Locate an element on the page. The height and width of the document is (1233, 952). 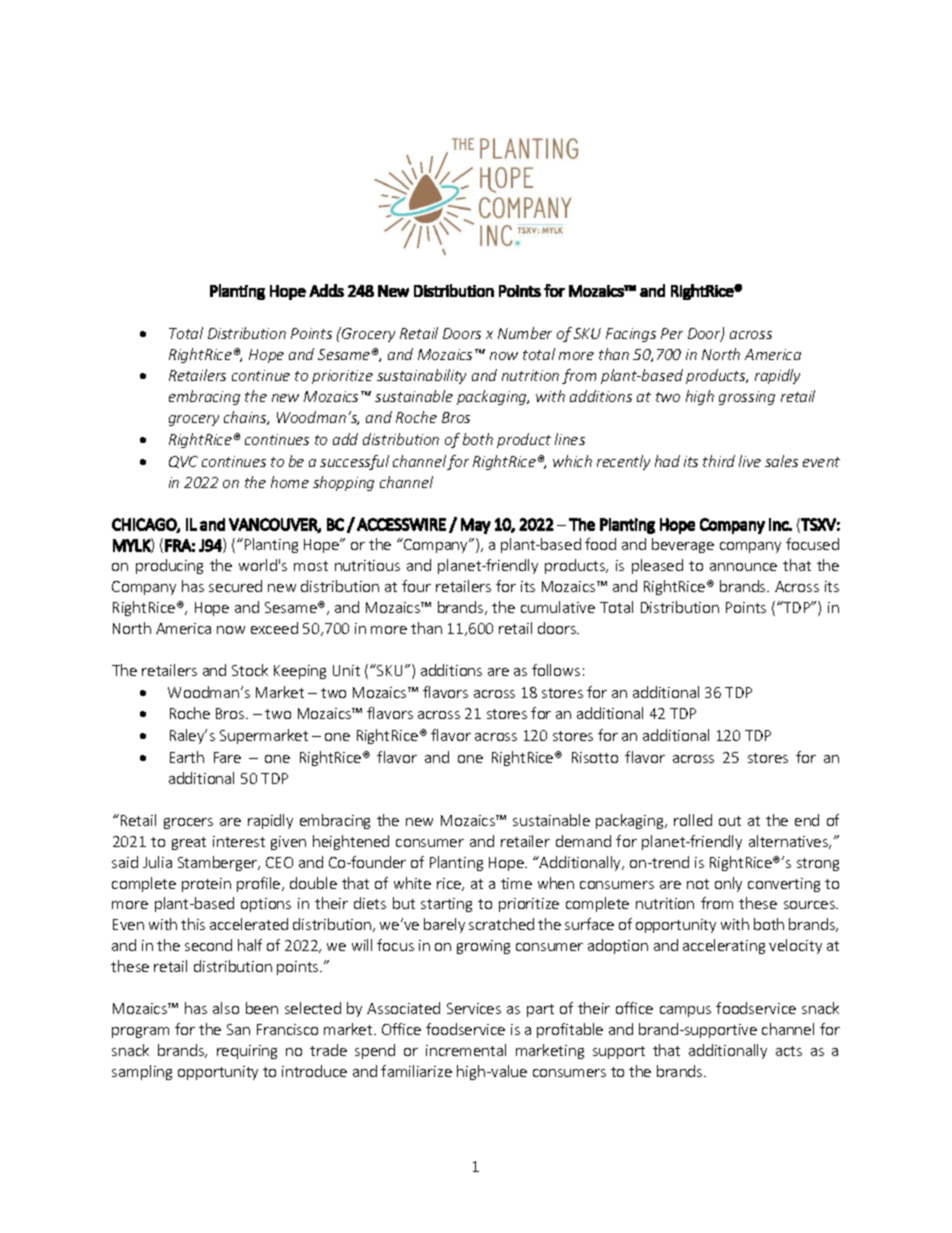
requiring is located at coordinates (247, 1052).
